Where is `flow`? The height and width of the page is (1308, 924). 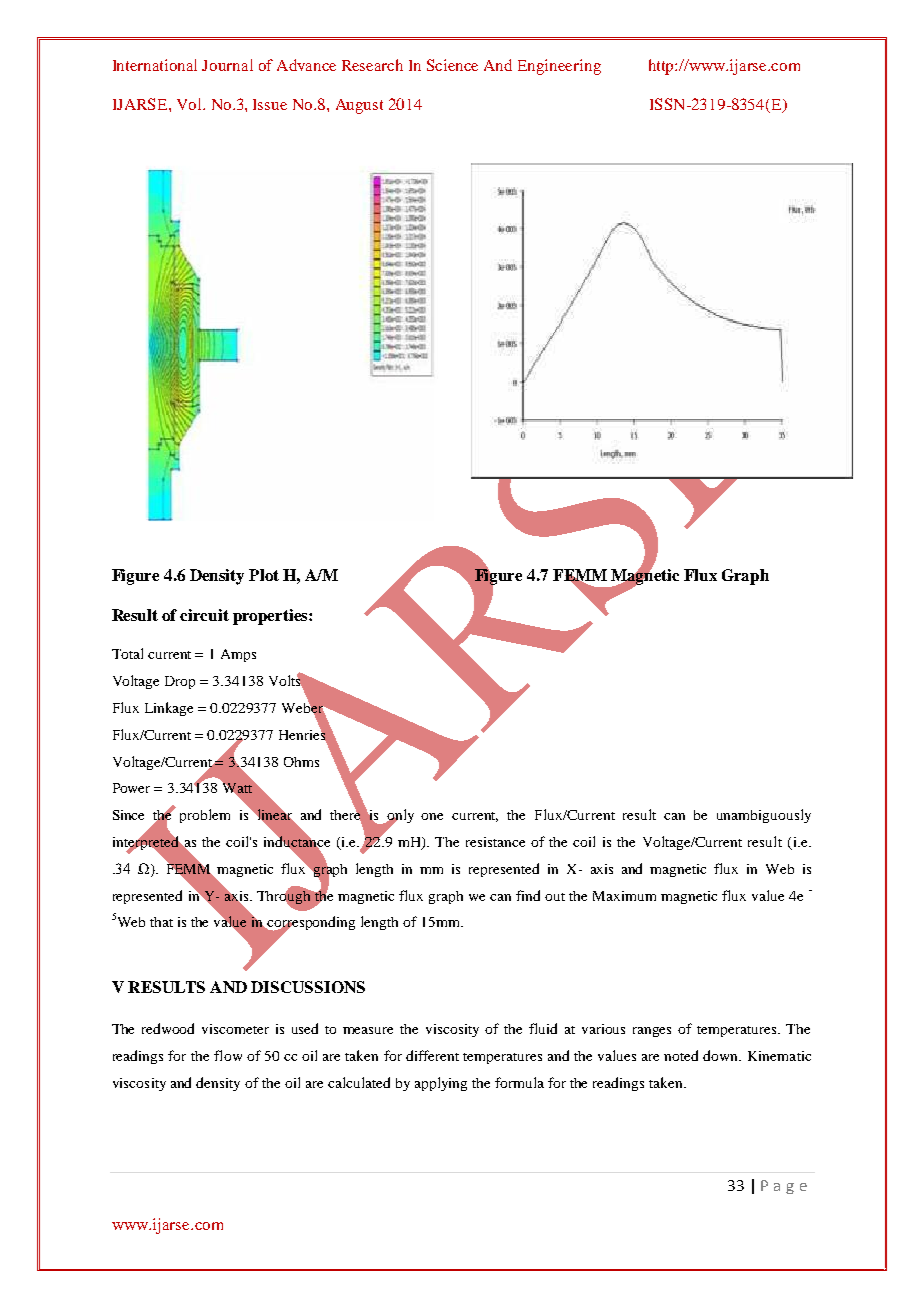
flow is located at coordinates (228, 1055).
